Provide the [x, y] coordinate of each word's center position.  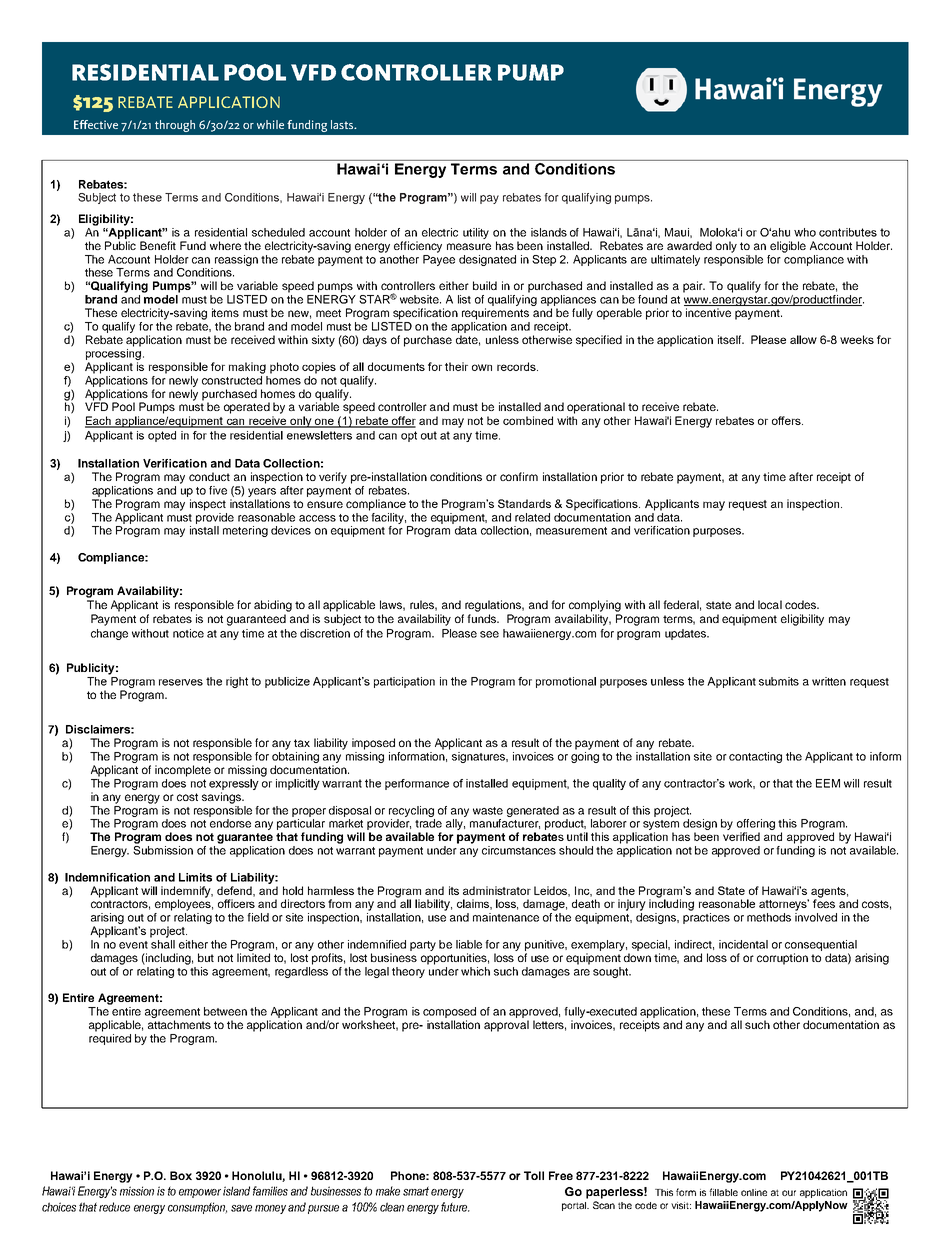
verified [741, 836]
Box [181, 1175]
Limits [195, 877]
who [805, 232]
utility [476, 233]
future [455, 1207]
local [770, 604]
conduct [209, 476]
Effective [96, 124]
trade [428, 823]
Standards [524, 503]
